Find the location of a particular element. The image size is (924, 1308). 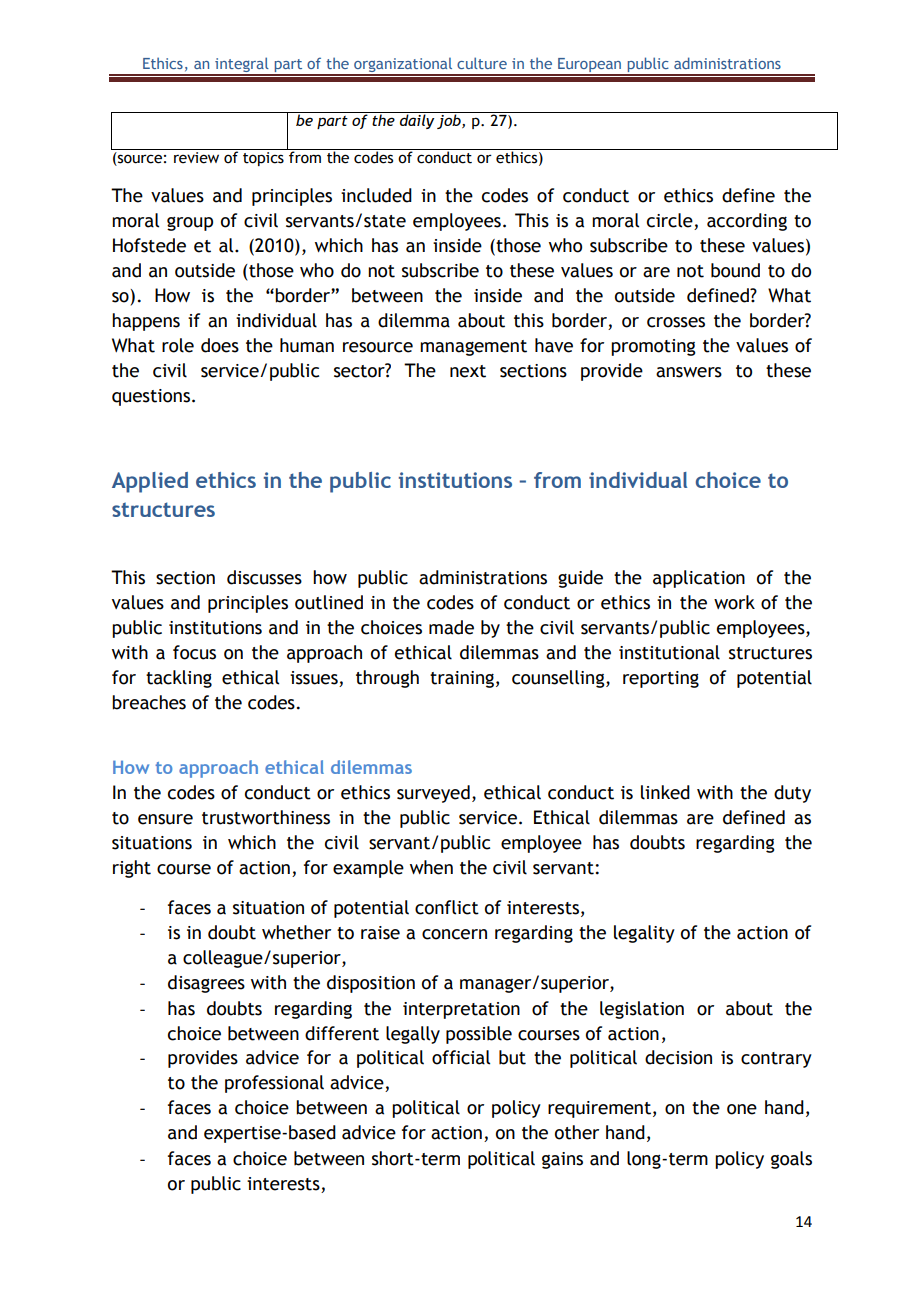

one is located at coordinates (742, 1109).
